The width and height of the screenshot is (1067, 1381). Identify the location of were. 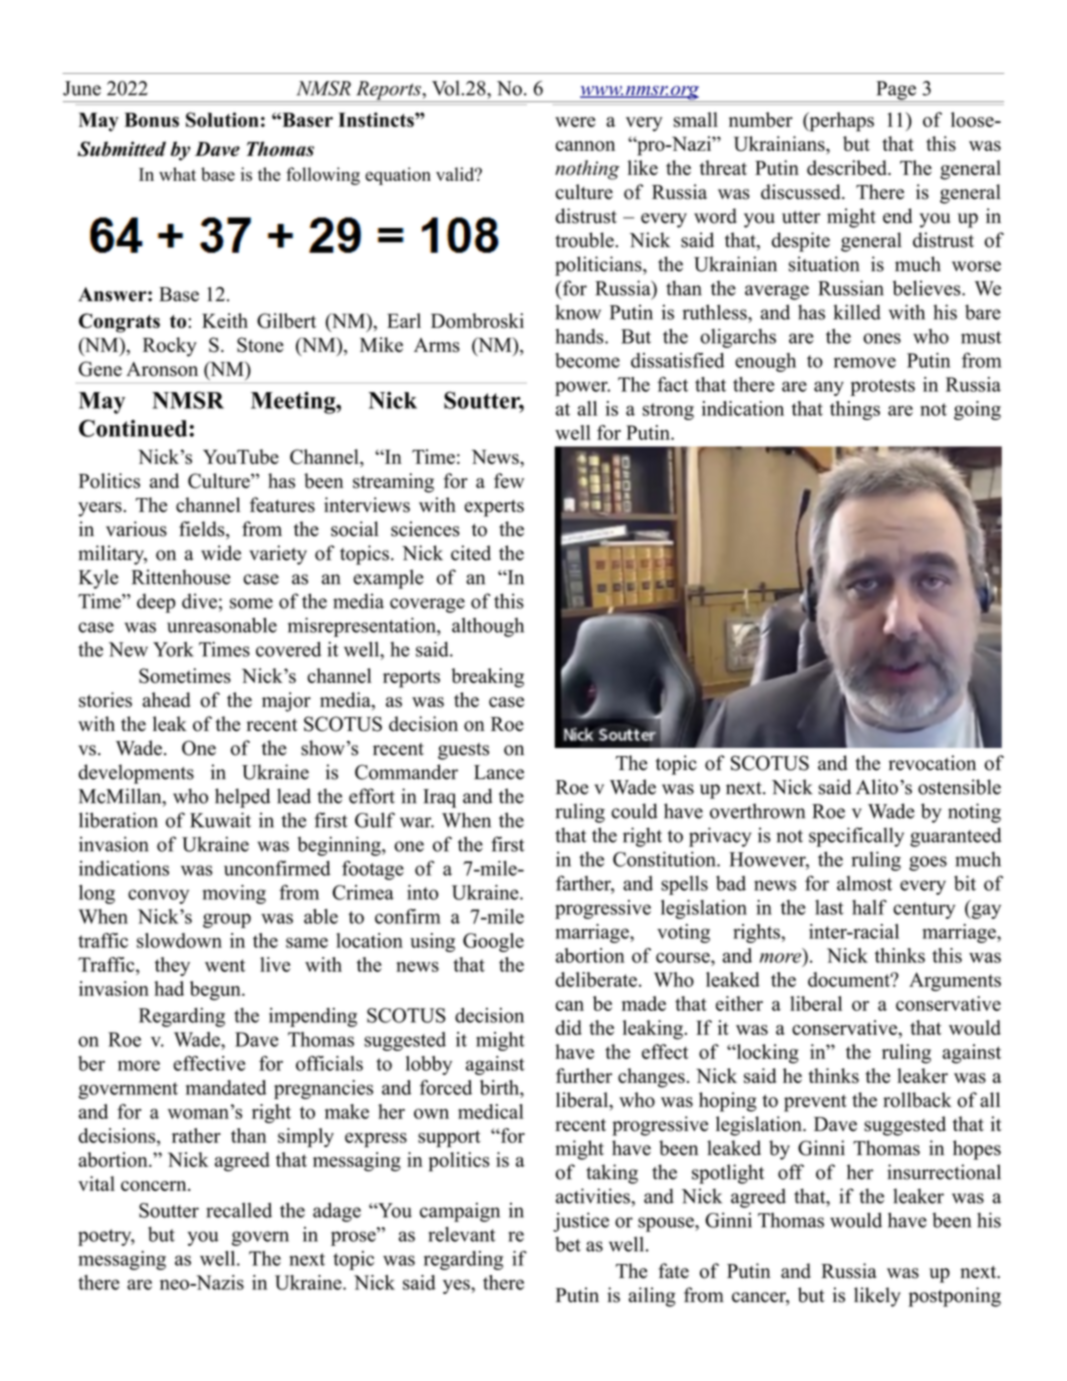
(575, 122).
